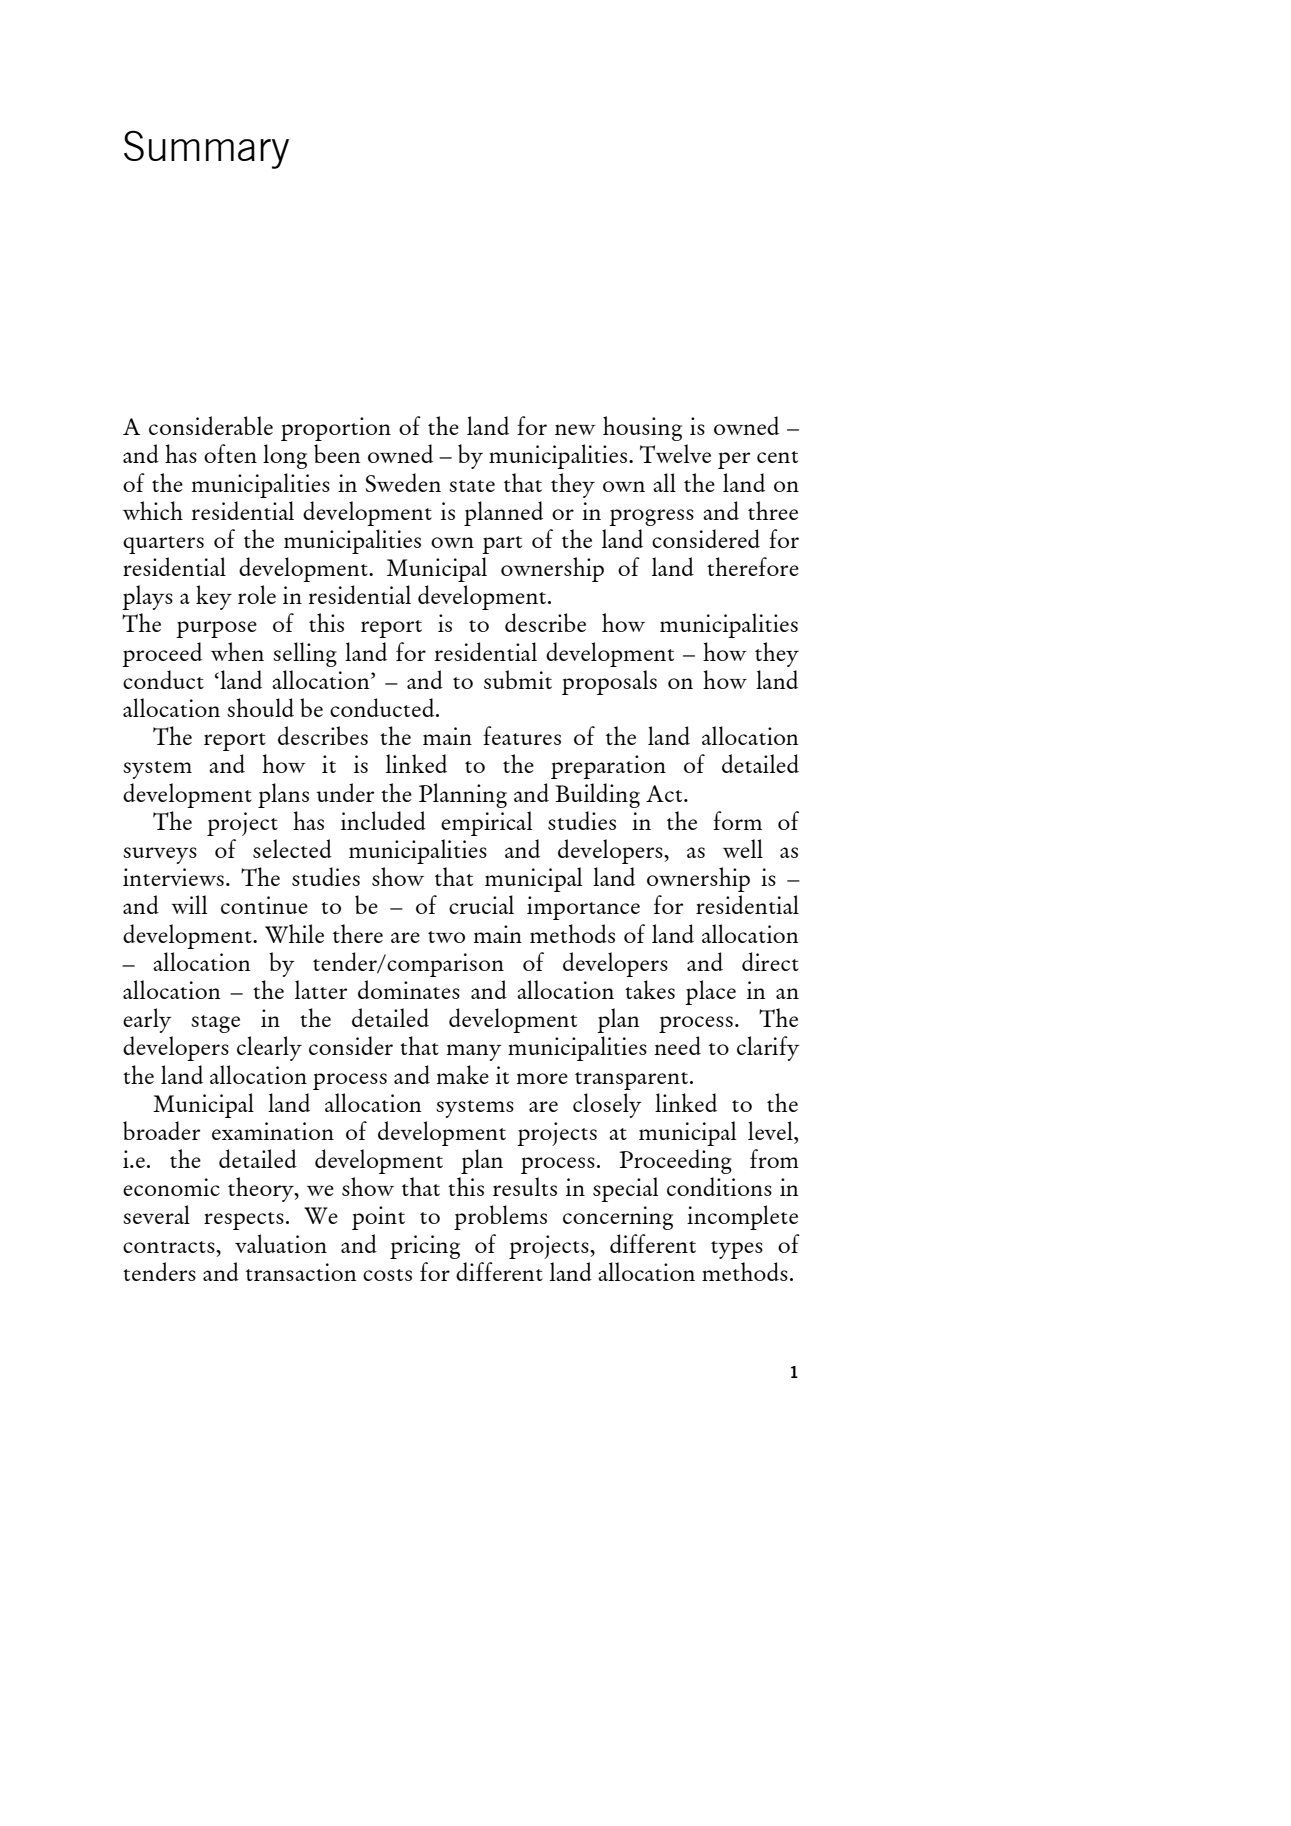 The width and height of the screenshot is (1291, 1826). I want to click on stage, so click(215, 1024).
